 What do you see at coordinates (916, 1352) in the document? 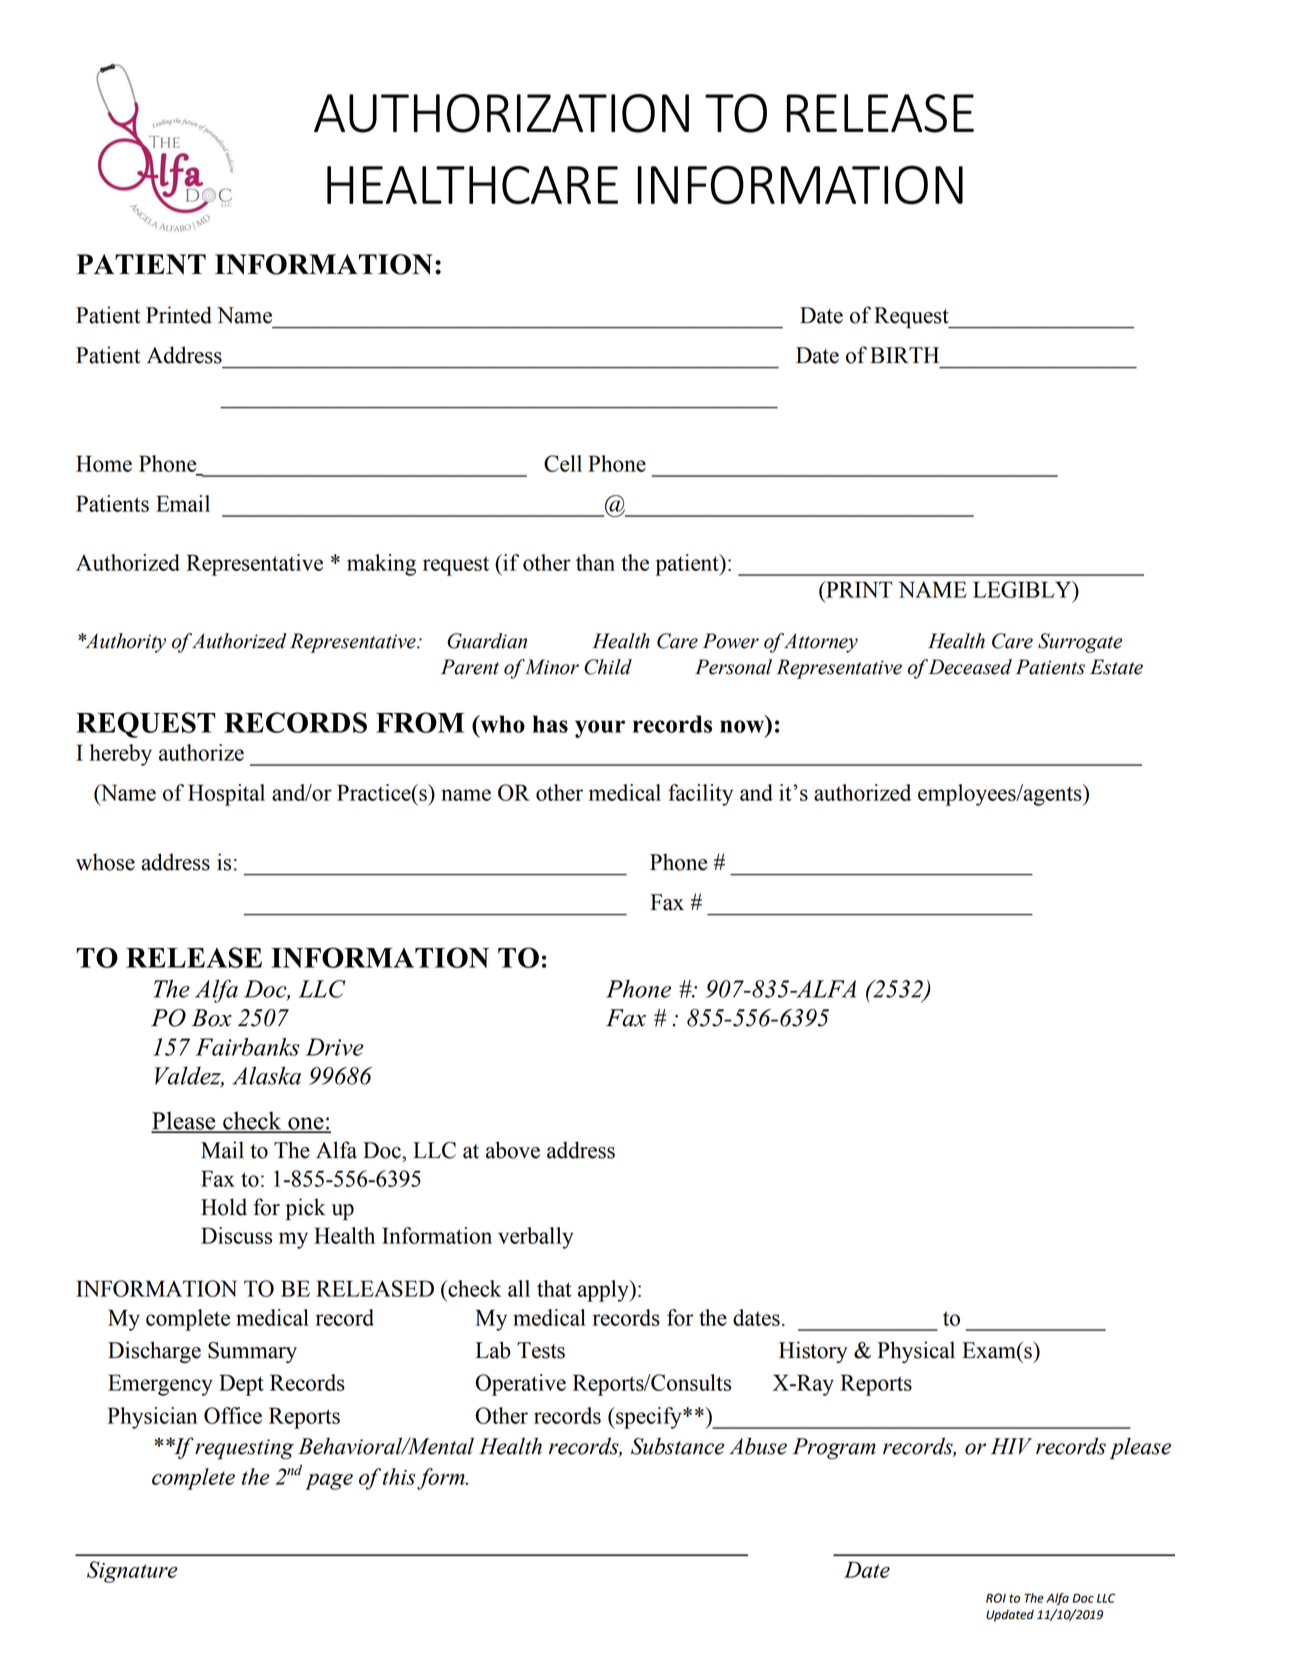
I see `Physical` at bounding box center [916, 1352].
